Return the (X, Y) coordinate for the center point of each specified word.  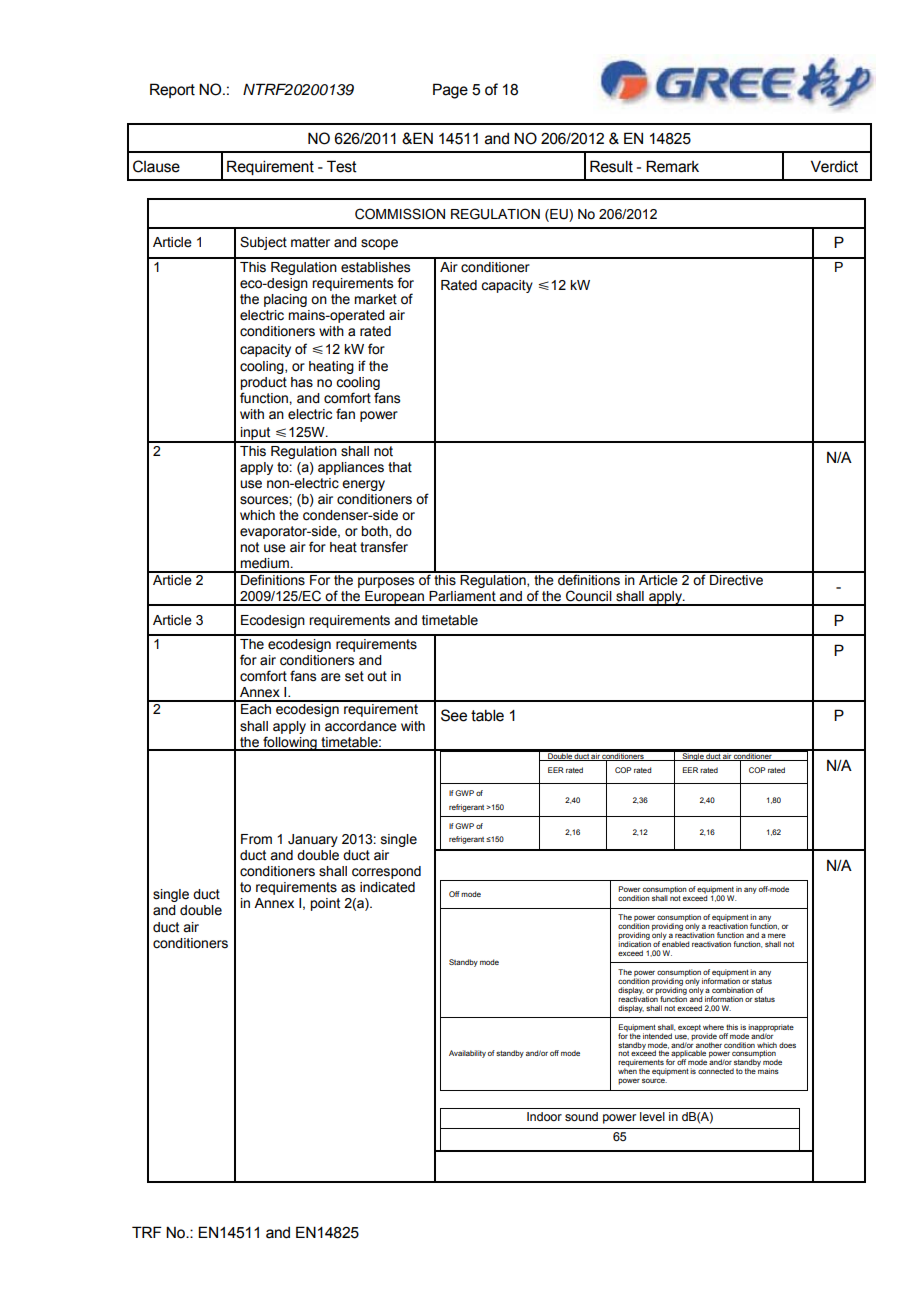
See (454, 715)
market (375, 299)
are (331, 677)
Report (172, 90)
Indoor (544, 1116)
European (394, 598)
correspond (386, 872)
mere (777, 935)
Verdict (834, 166)
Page (450, 91)
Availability (467, 1054)
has (302, 382)
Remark (672, 166)
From (256, 839)
